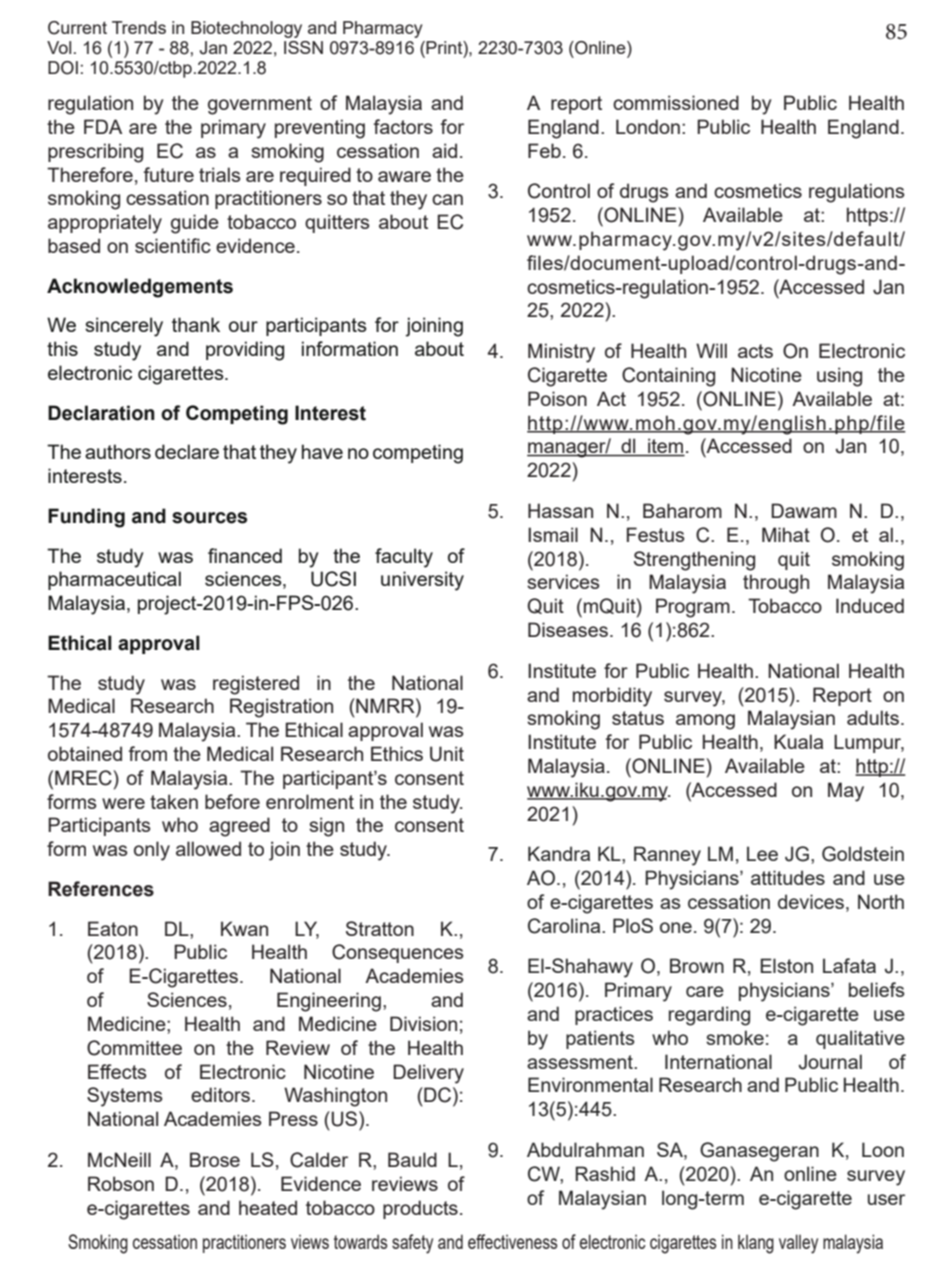 The width and height of the document is (952, 1286). What do you see at coordinates (420, 1209) in the document?
I see `products` at bounding box center [420, 1209].
